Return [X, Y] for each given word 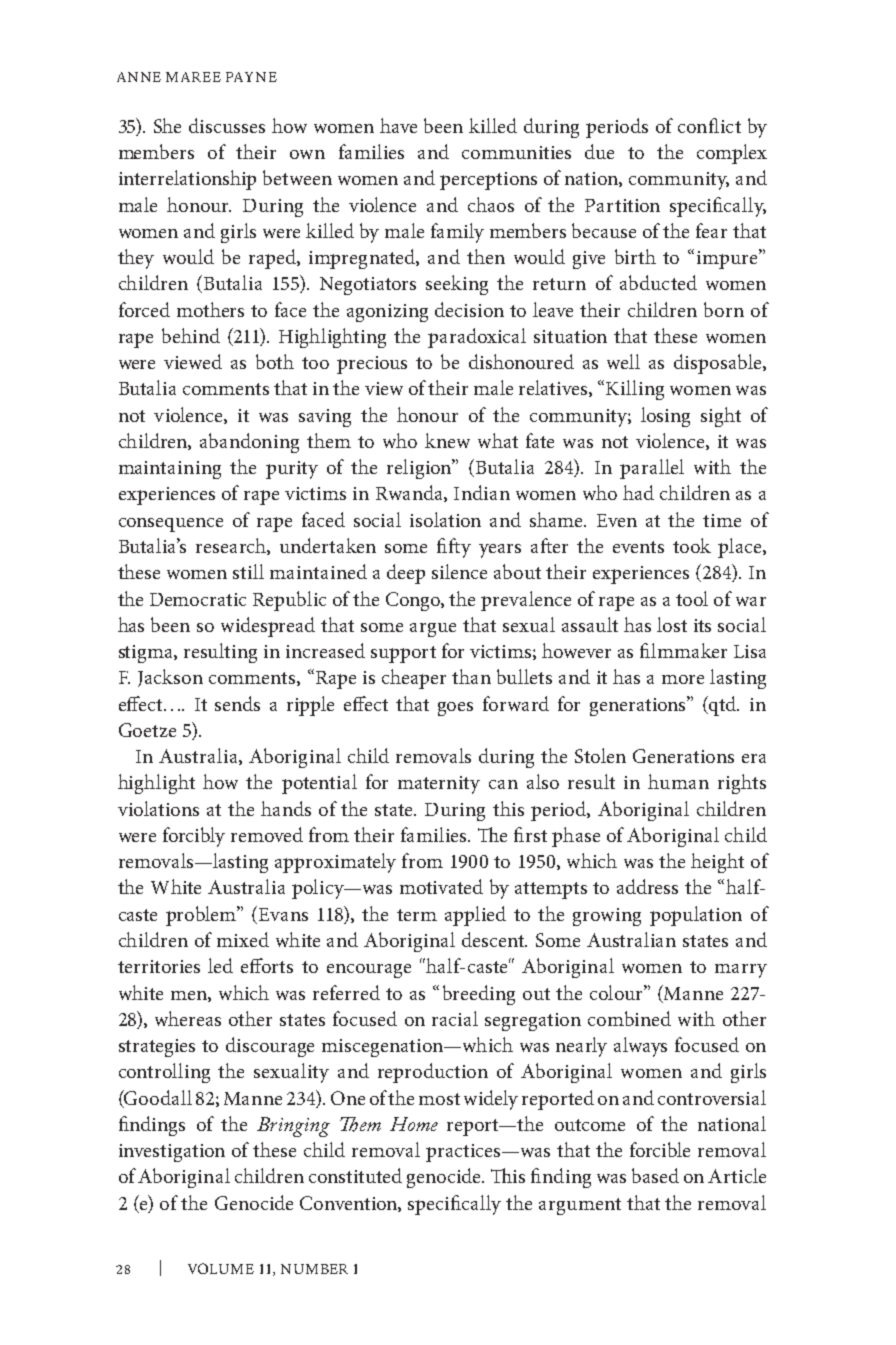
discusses [227, 125]
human [678, 781]
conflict [709, 125]
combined [629, 1018]
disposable [719, 364]
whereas [188, 1018]
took [692, 545]
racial [455, 1018]
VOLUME [221, 1268]
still [248, 571]
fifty [454, 548]
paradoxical [477, 338]
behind [191, 335]
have [398, 125]
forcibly [194, 837]
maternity [439, 785]
